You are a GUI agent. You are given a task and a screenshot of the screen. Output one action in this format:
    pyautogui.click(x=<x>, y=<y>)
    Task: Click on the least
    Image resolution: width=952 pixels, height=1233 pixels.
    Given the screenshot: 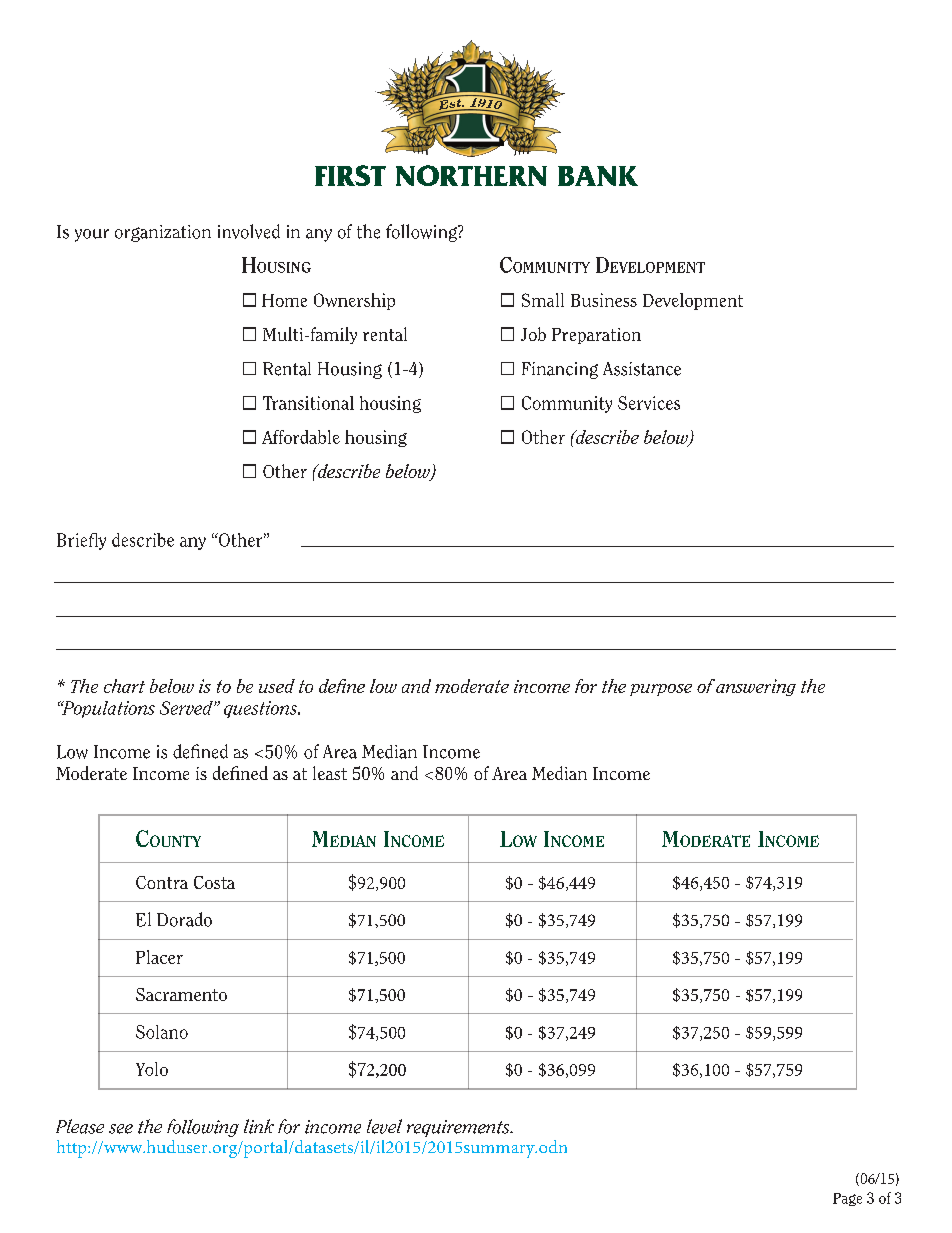 What is the action you would take?
    pyautogui.click(x=330, y=773)
